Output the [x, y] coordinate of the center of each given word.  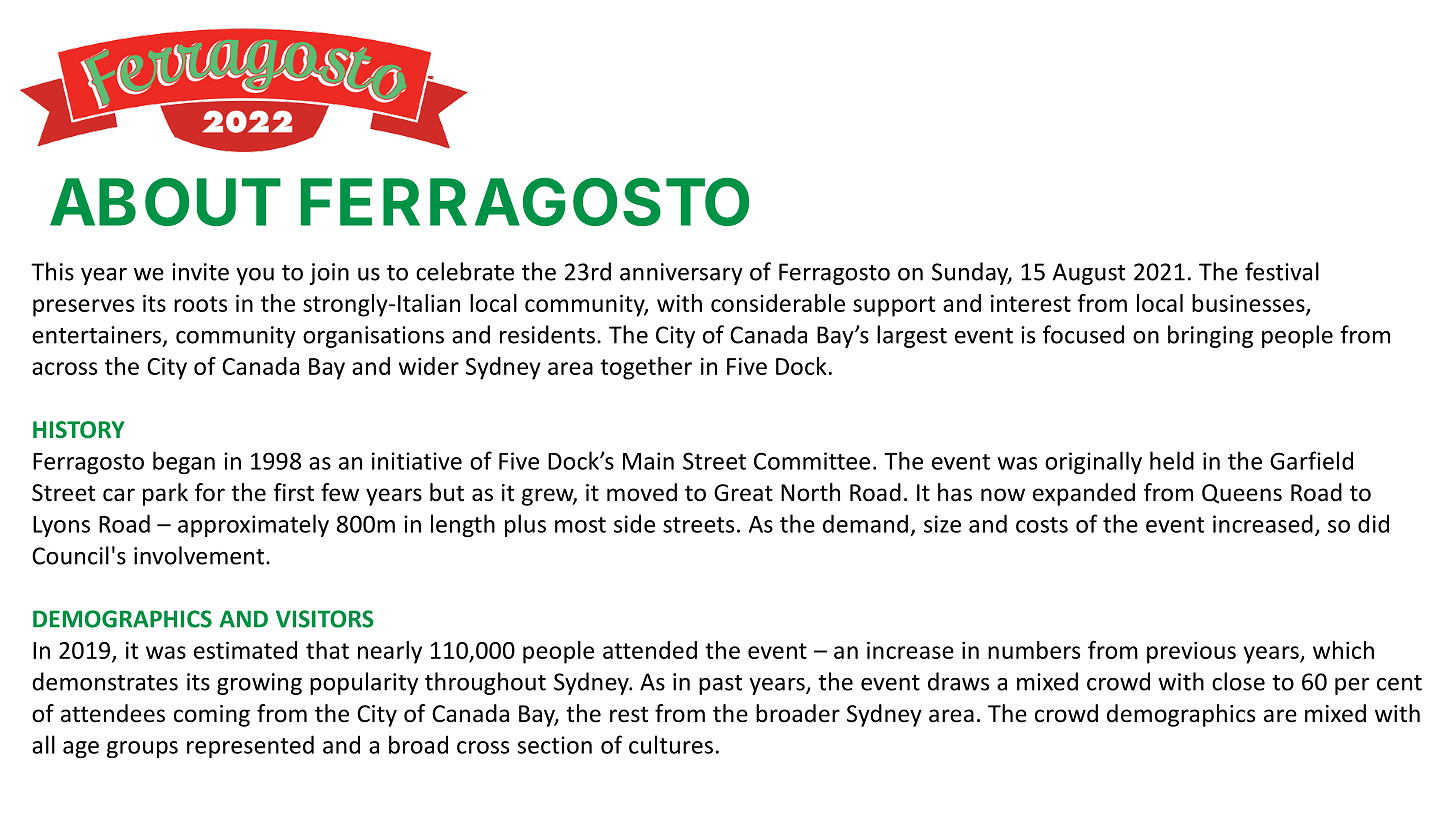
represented [250, 746]
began [184, 462]
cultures [671, 744]
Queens [1242, 494]
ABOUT [165, 202]
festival [1282, 271]
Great [743, 493]
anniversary [681, 274]
